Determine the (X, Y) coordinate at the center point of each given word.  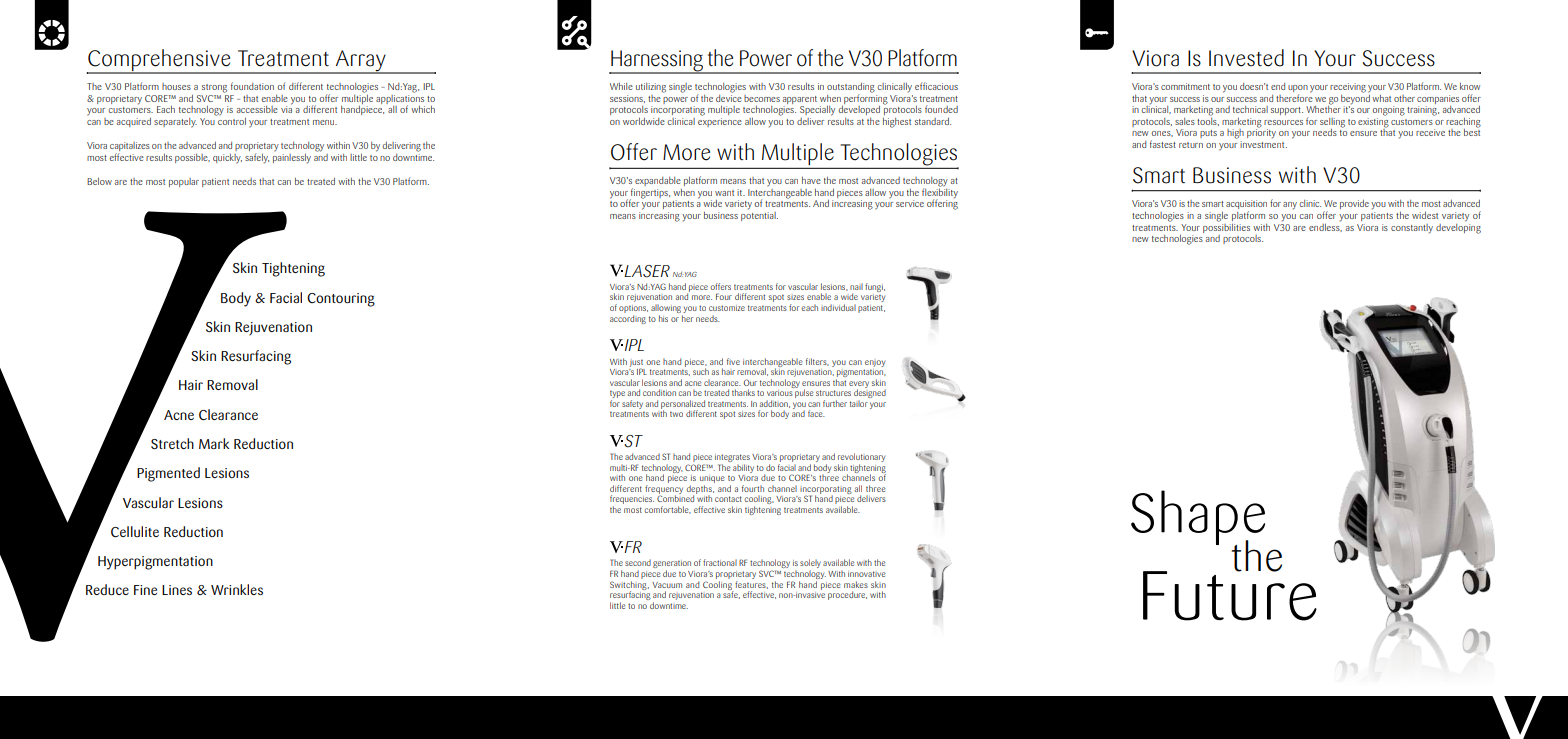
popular (184, 182)
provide (1354, 204)
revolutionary (861, 459)
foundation (252, 86)
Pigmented (168, 474)
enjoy (875, 363)
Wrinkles (237, 589)
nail (856, 286)
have (811, 180)
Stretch (172, 443)
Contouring (341, 300)
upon (1298, 90)
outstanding (851, 88)
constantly (1412, 229)
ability (743, 468)
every (859, 385)
